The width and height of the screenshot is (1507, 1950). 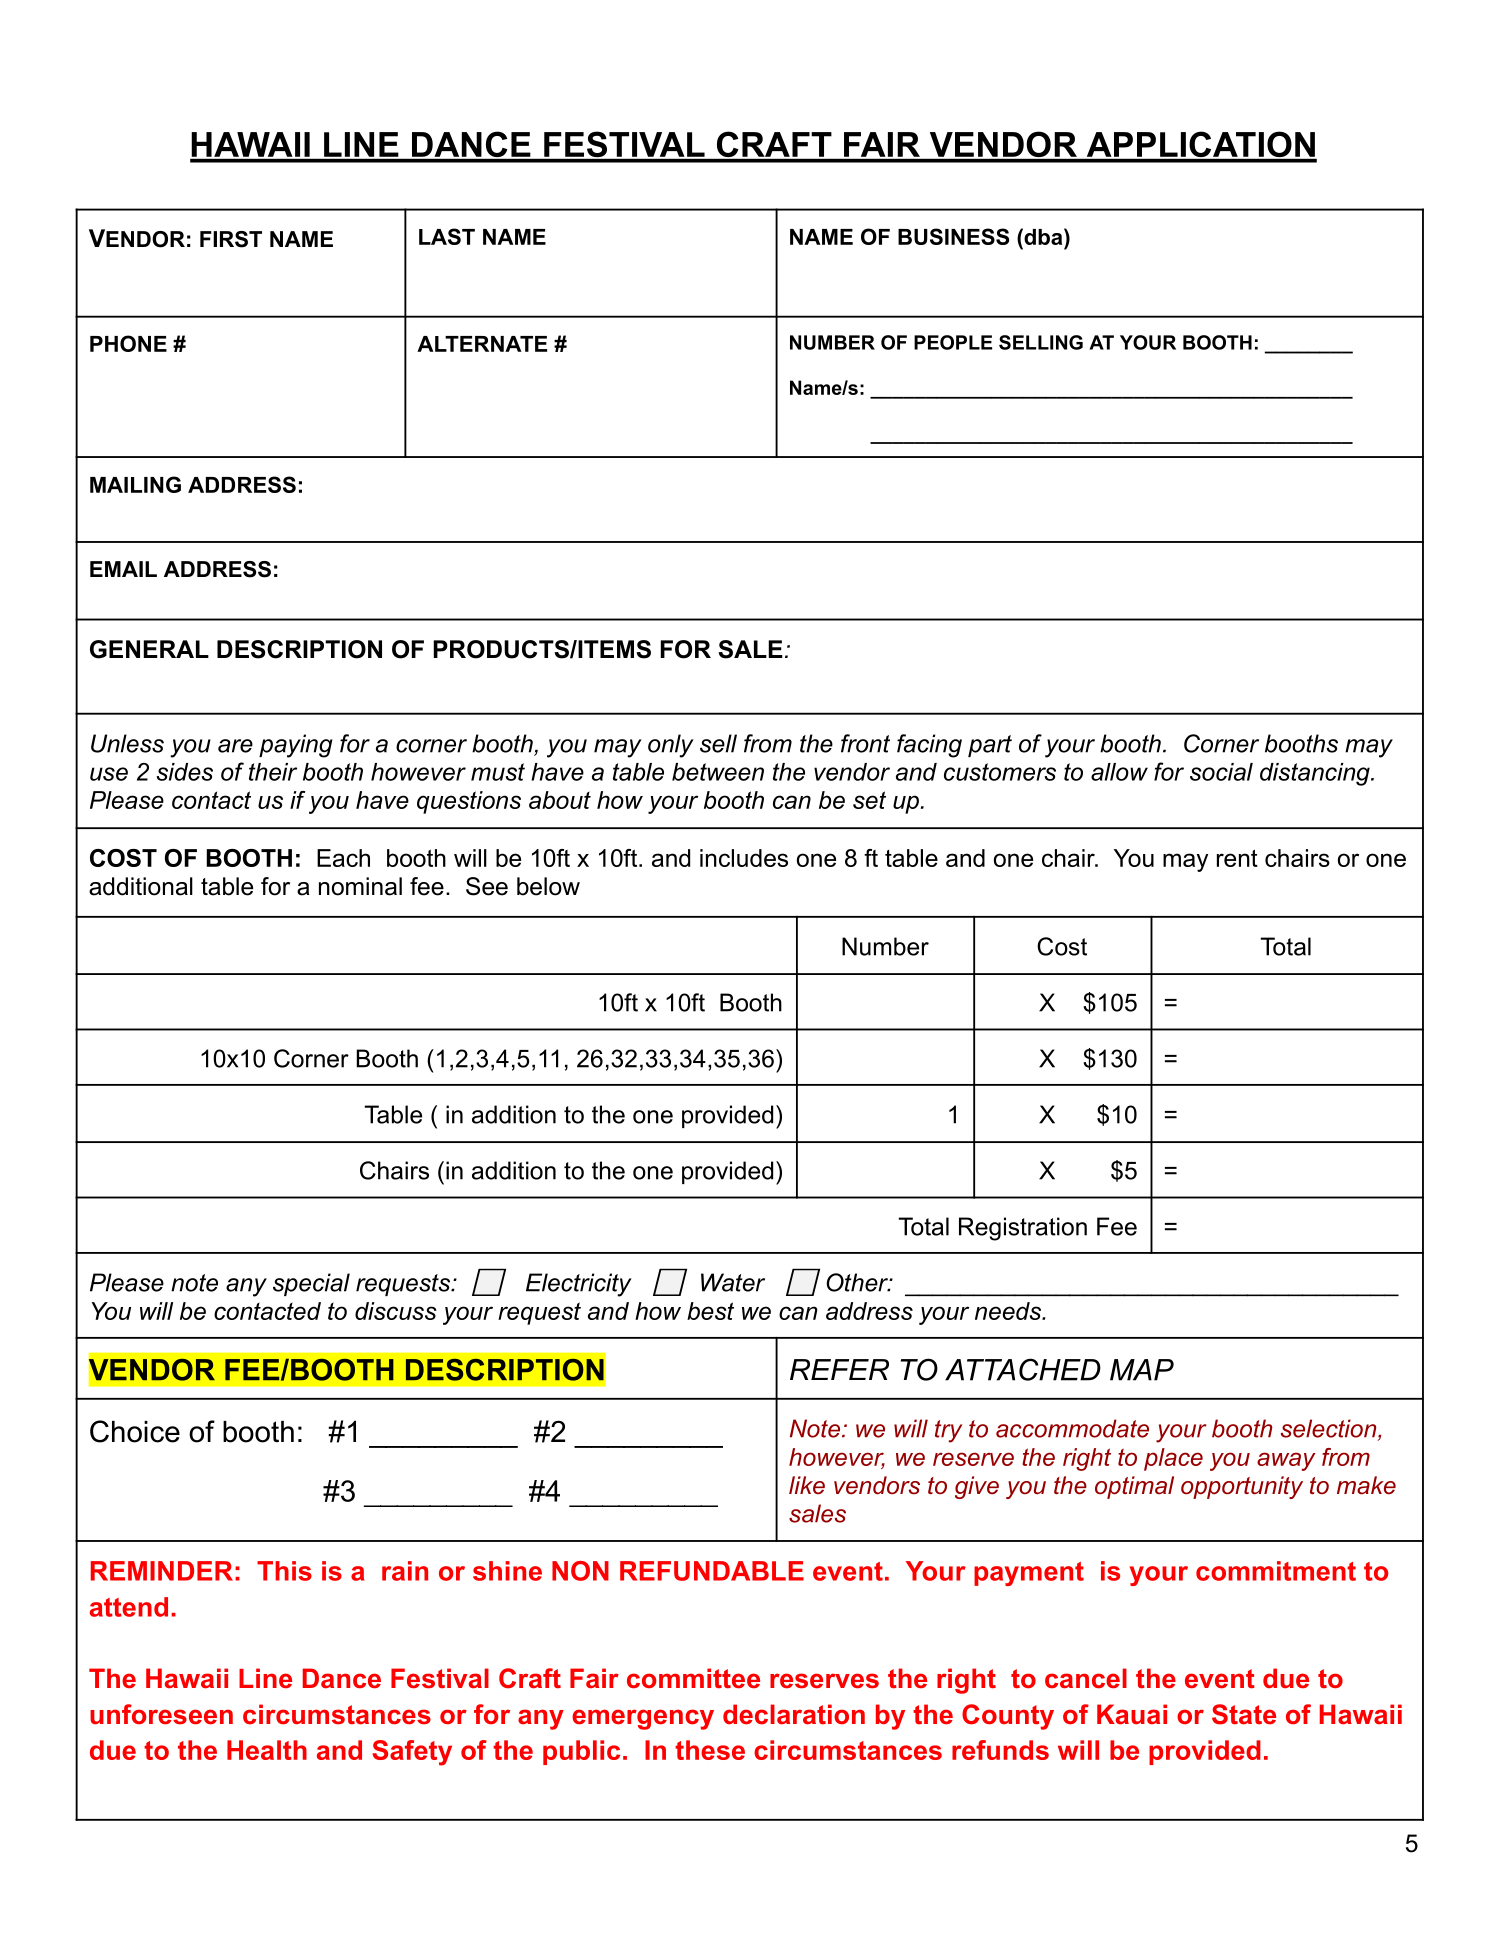 What do you see at coordinates (231, 239) in the screenshot?
I see `FIRST` at bounding box center [231, 239].
